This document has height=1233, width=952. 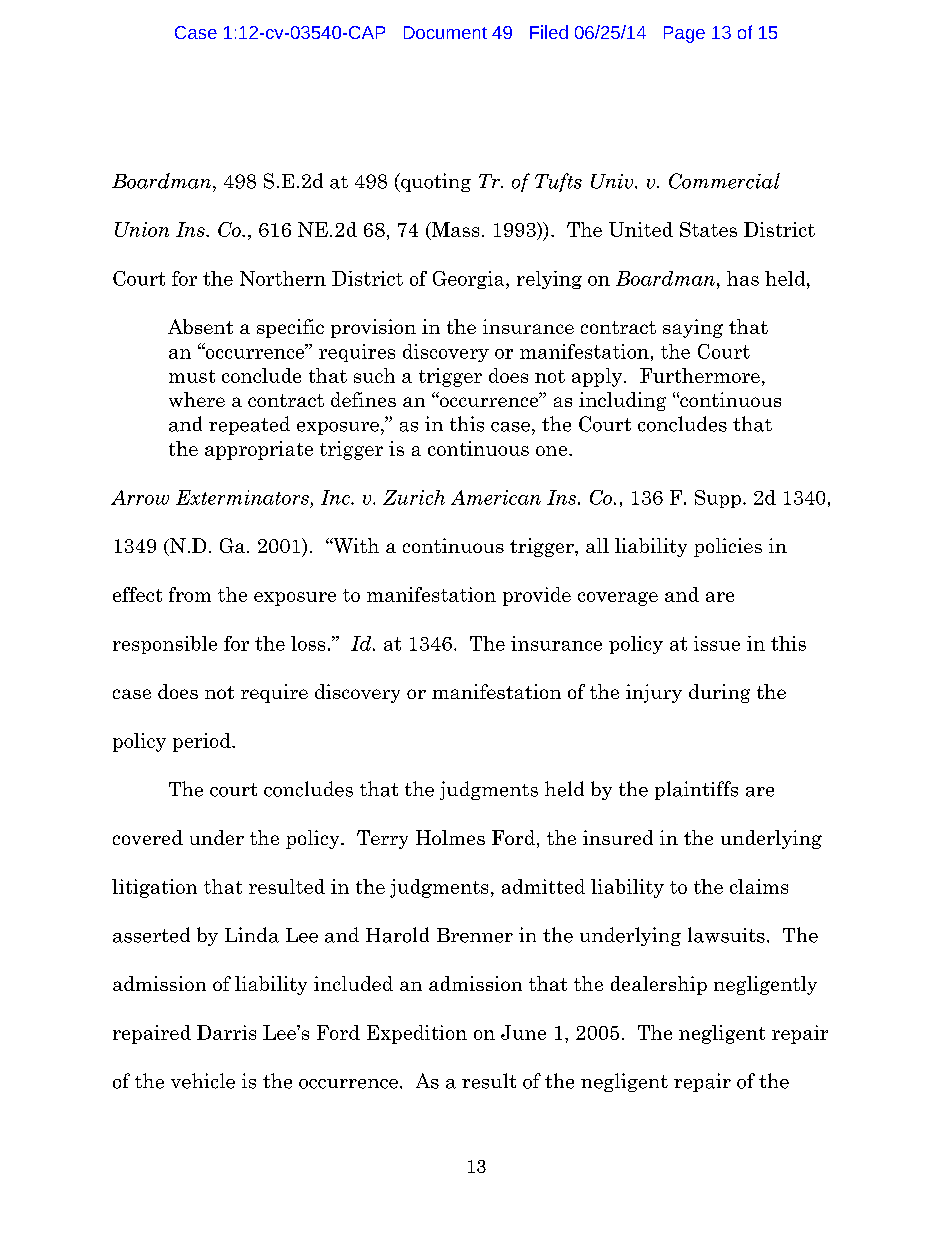 I want to click on Document, so click(x=445, y=32).
